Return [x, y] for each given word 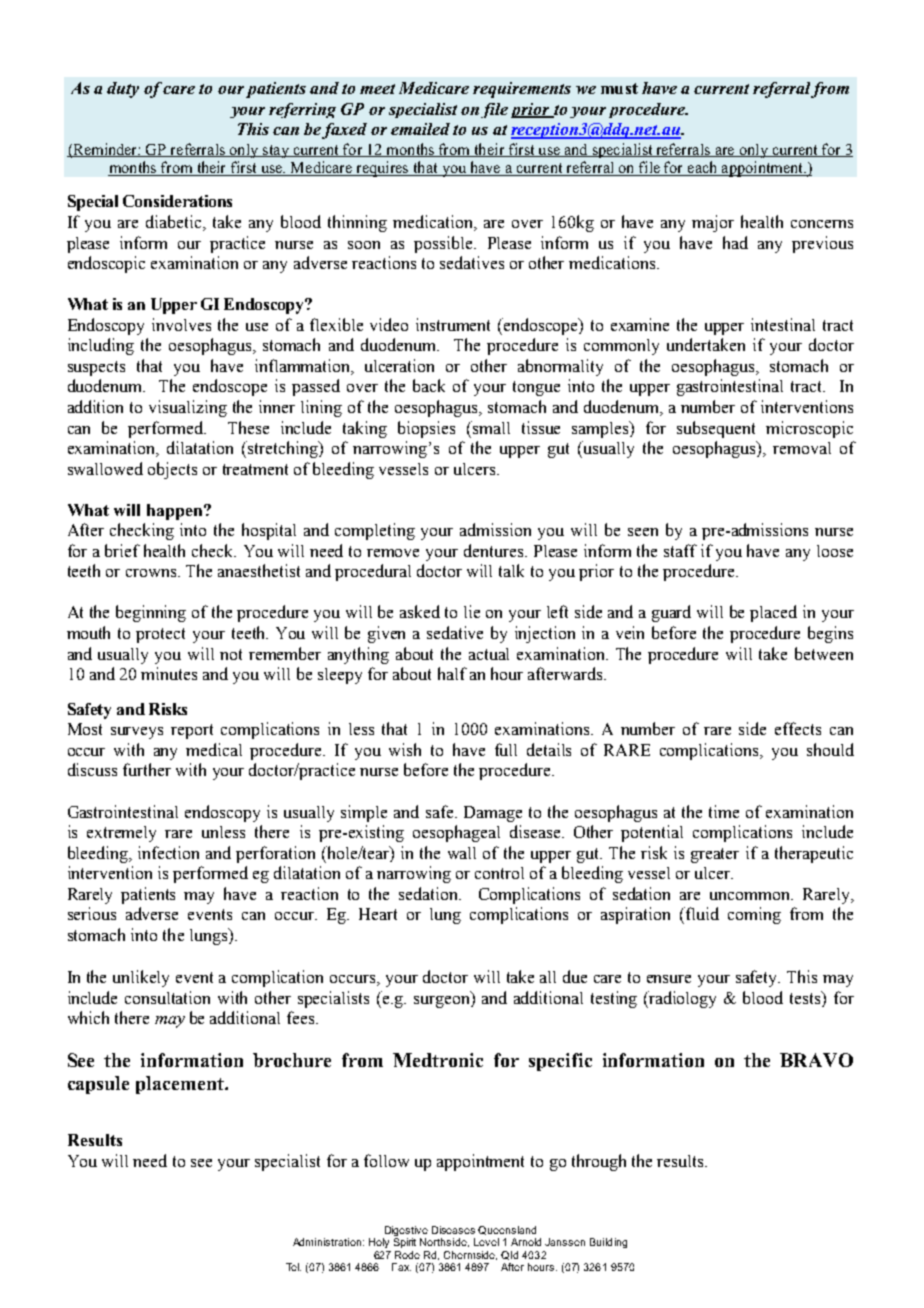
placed [773, 613]
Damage [493, 814]
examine [640, 324]
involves [181, 324]
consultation [167, 997]
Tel [293, 1267]
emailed [420, 129]
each [703, 168]
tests [806, 997]
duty [123, 90]
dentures [495, 550]
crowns [151, 573]
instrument [453, 324]
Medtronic [438, 1060]
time [724, 811]
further [147, 769]
